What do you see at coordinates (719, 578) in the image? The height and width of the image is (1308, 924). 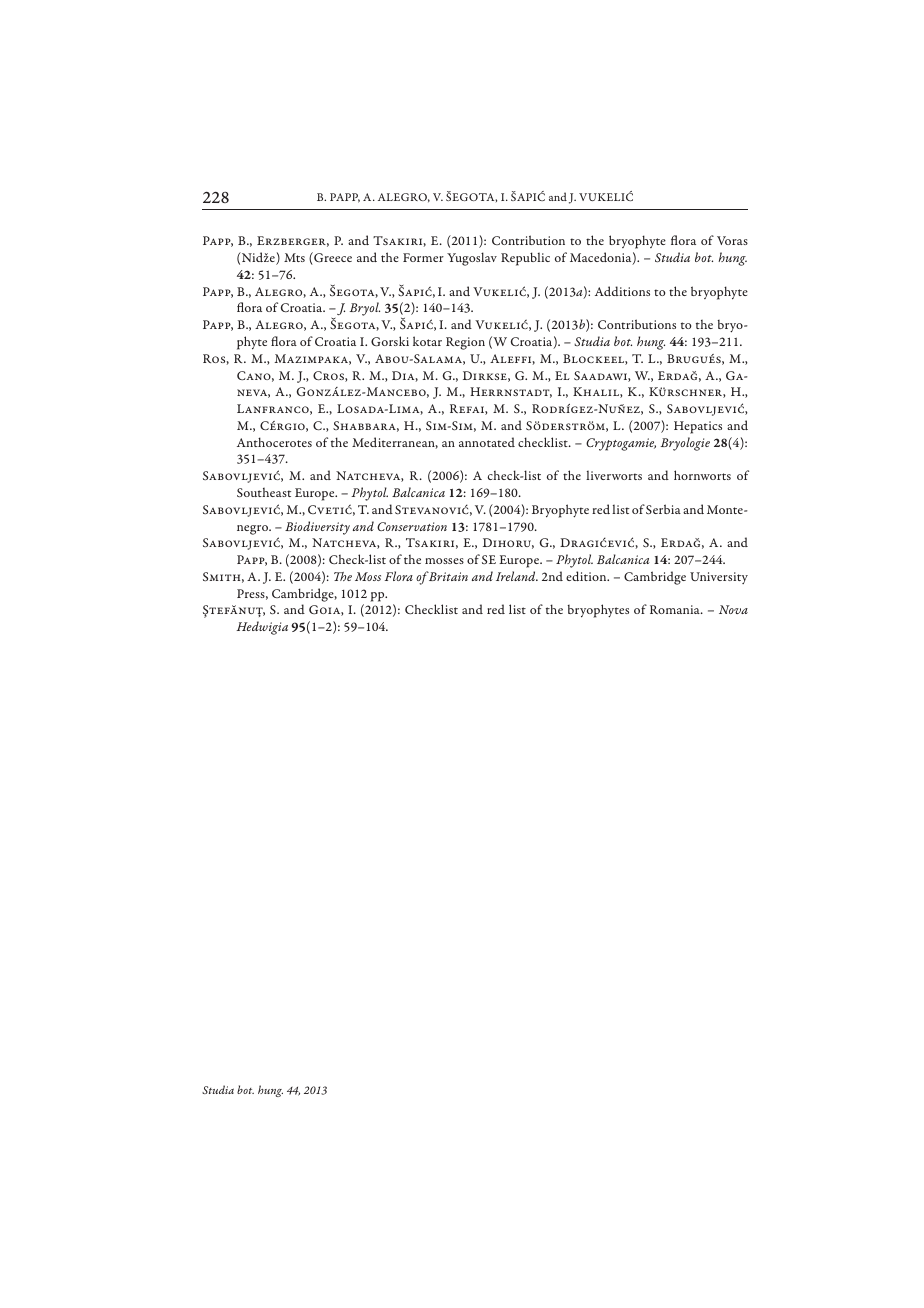 I see `University` at bounding box center [719, 578].
